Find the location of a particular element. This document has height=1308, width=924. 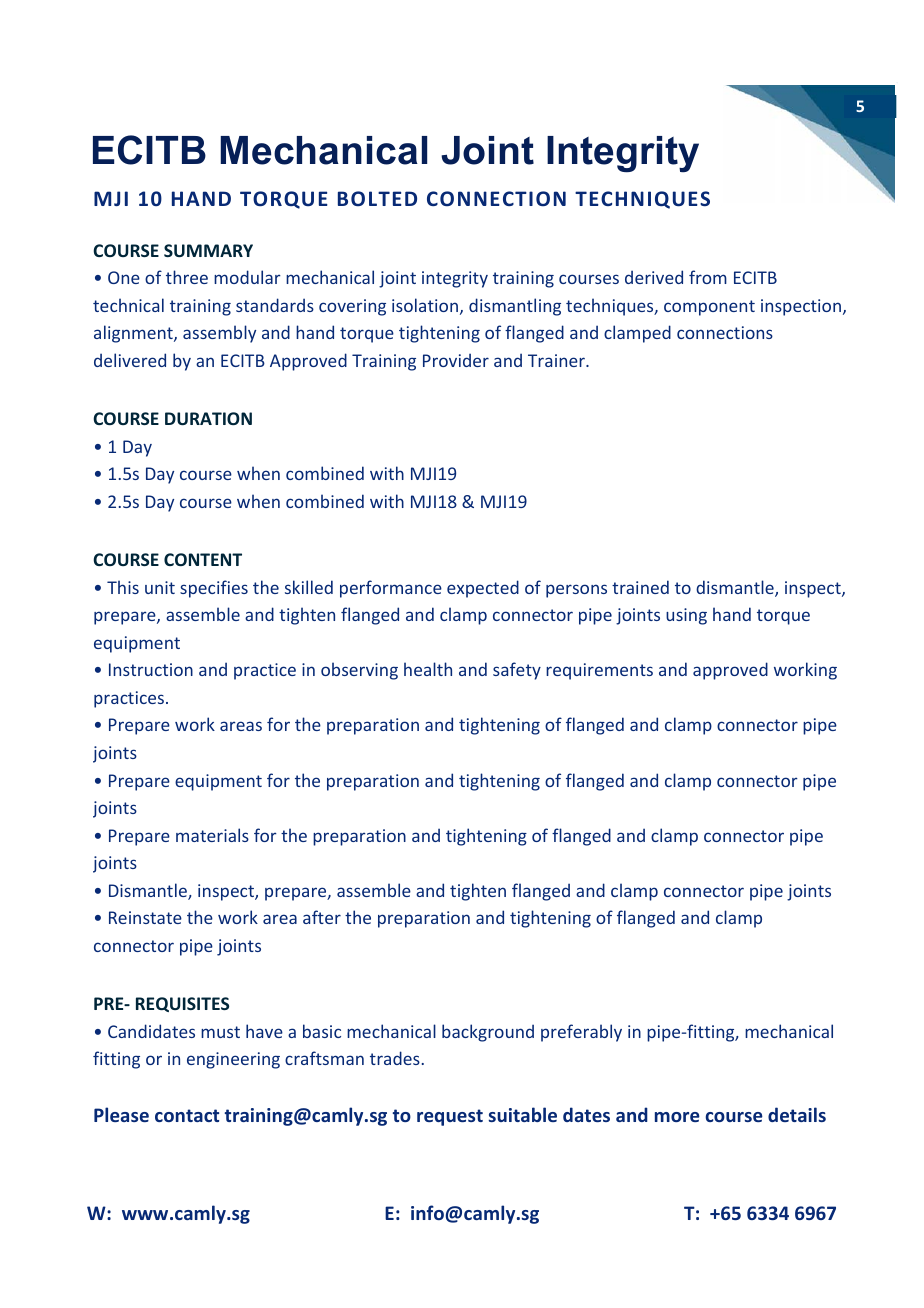

trained is located at coordinates (640, 587).
